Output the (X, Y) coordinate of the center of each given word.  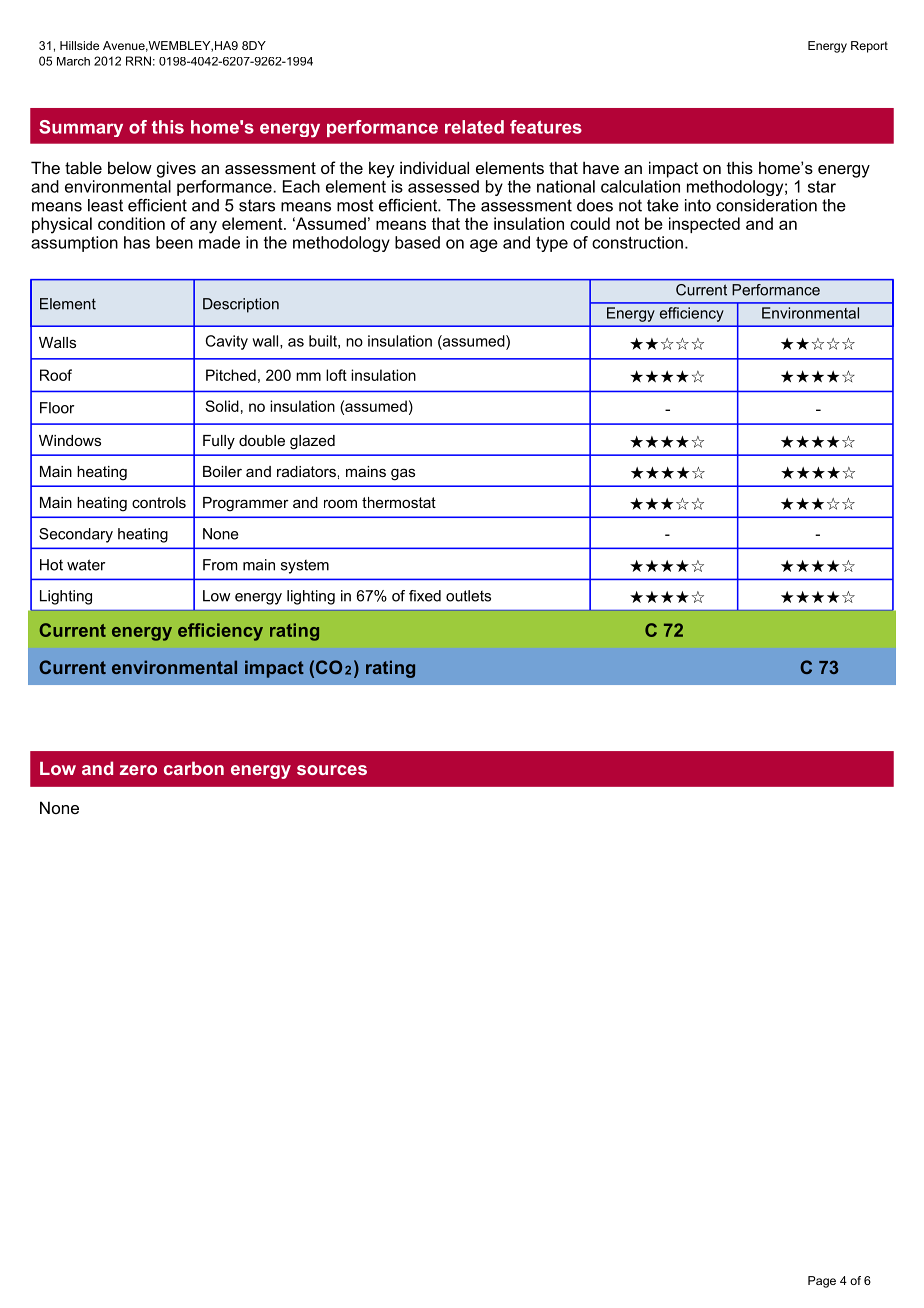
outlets (468, 596)
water (86, 565)
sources (332, 770)
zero (138, 770)
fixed (425, 596)
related (474, 127)
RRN (138, 61)
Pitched (231, 375)
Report (869, 47)
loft (336, 375)
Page (822, 1282)
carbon (194, 768)
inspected (704, 225)
